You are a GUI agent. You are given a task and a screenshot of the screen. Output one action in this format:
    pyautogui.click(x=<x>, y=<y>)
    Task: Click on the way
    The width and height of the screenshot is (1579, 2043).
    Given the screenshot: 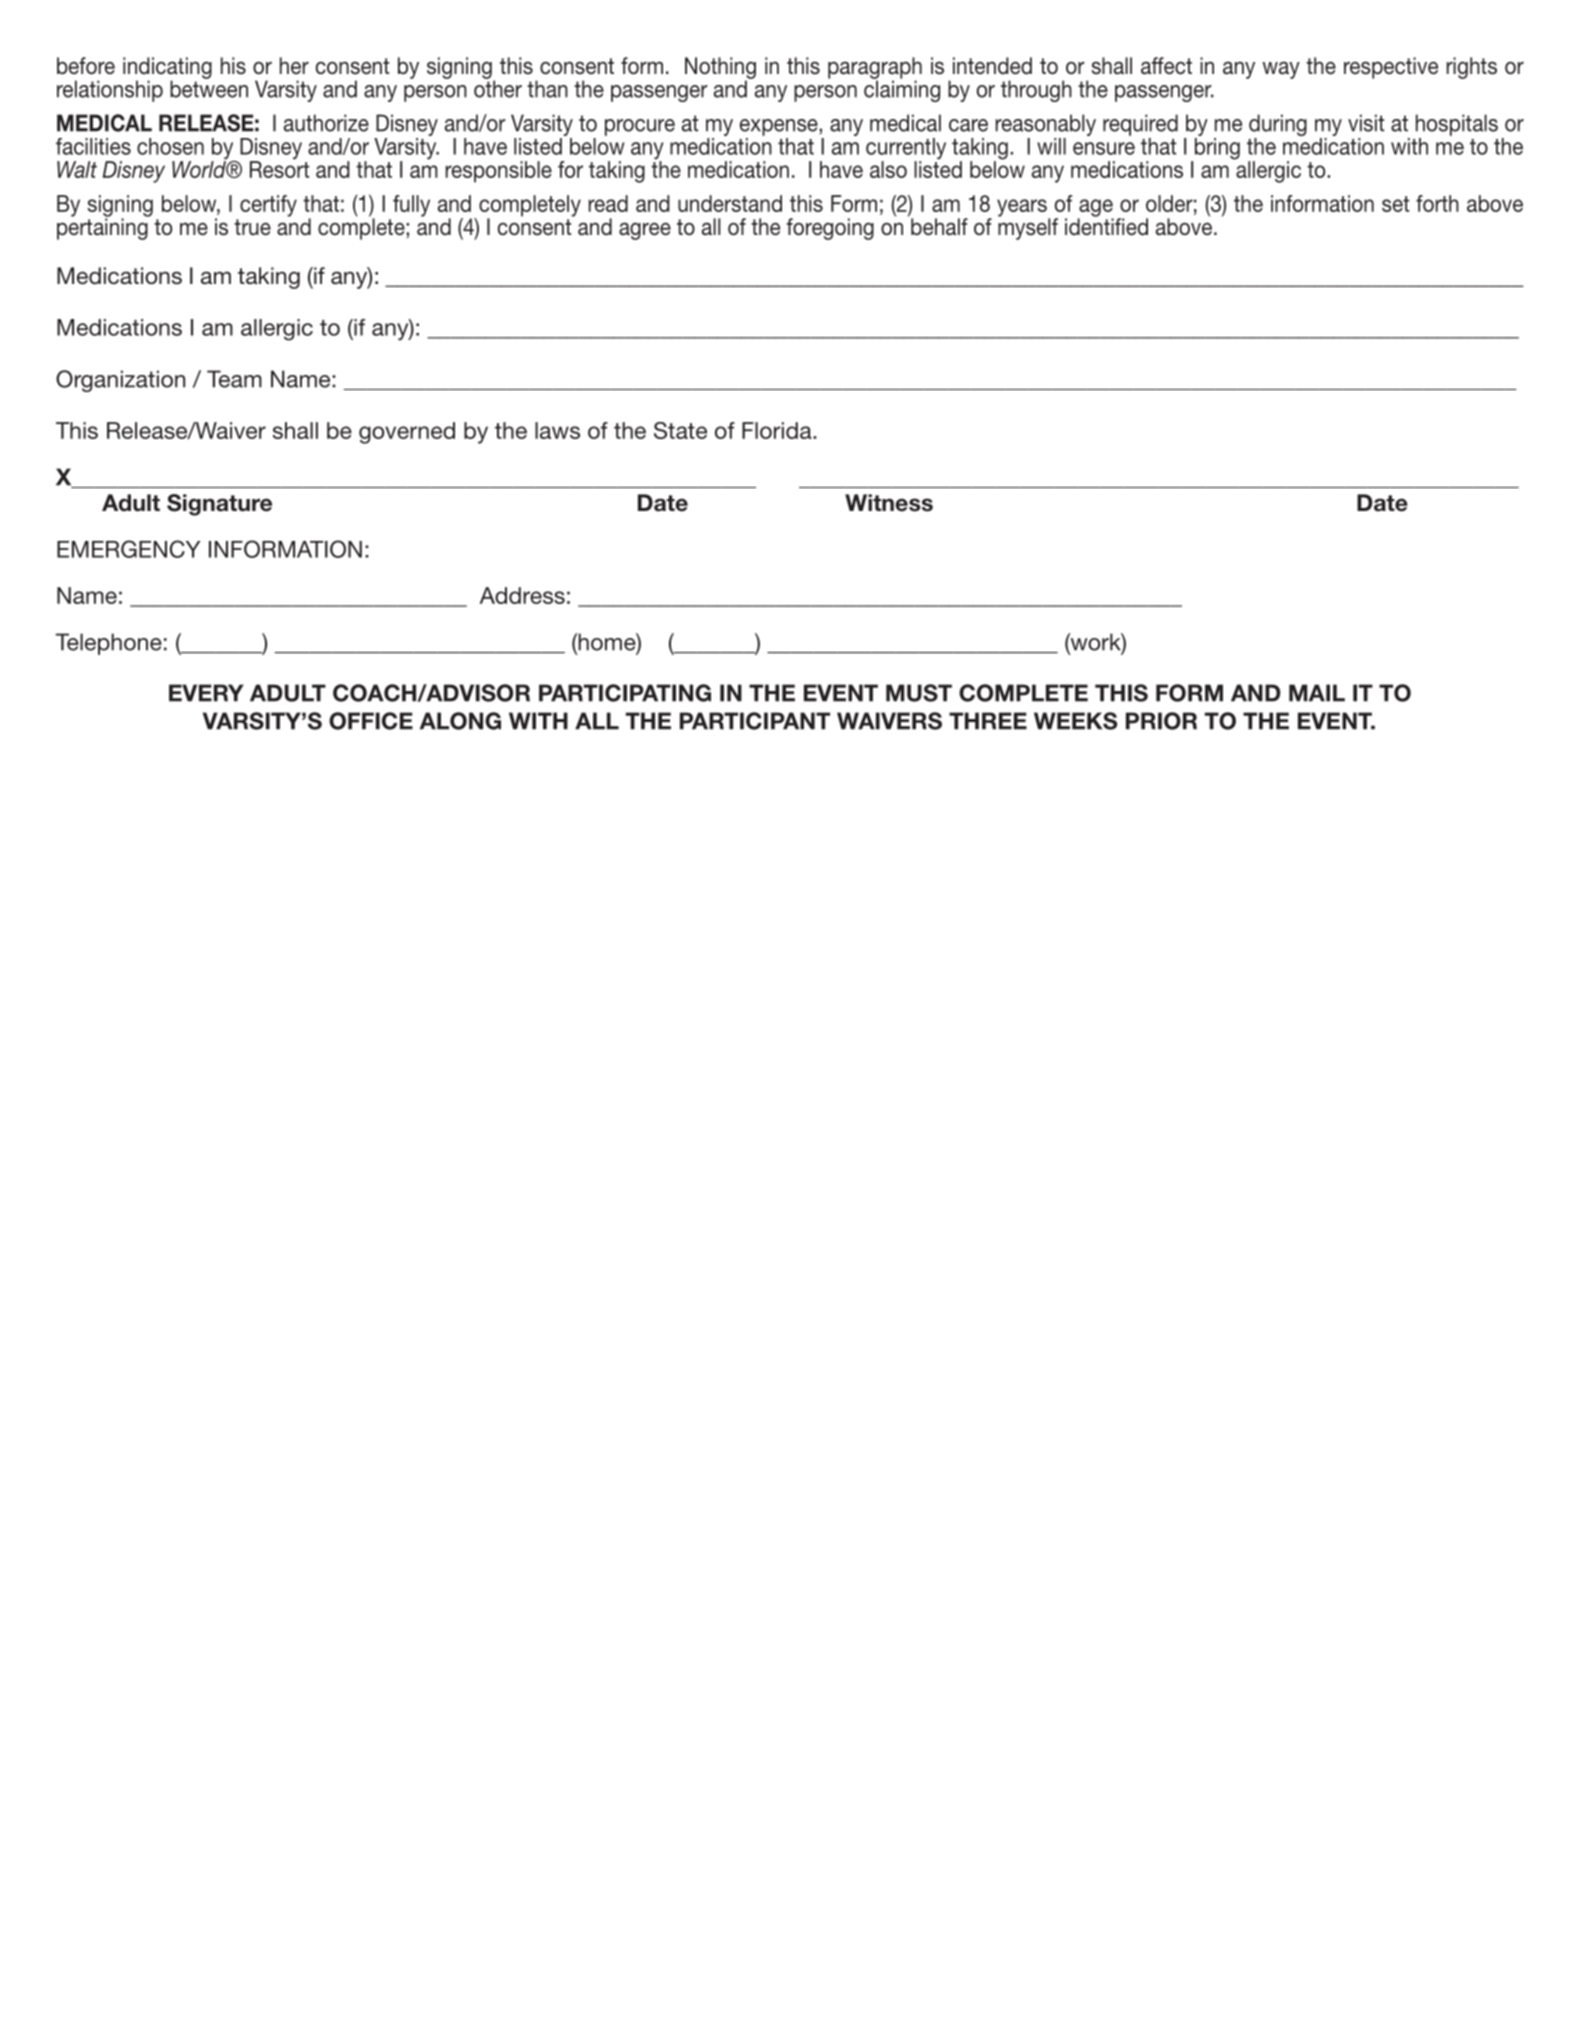 What is the action you would take?
    pyautogui.click(x=1281, y=70)
